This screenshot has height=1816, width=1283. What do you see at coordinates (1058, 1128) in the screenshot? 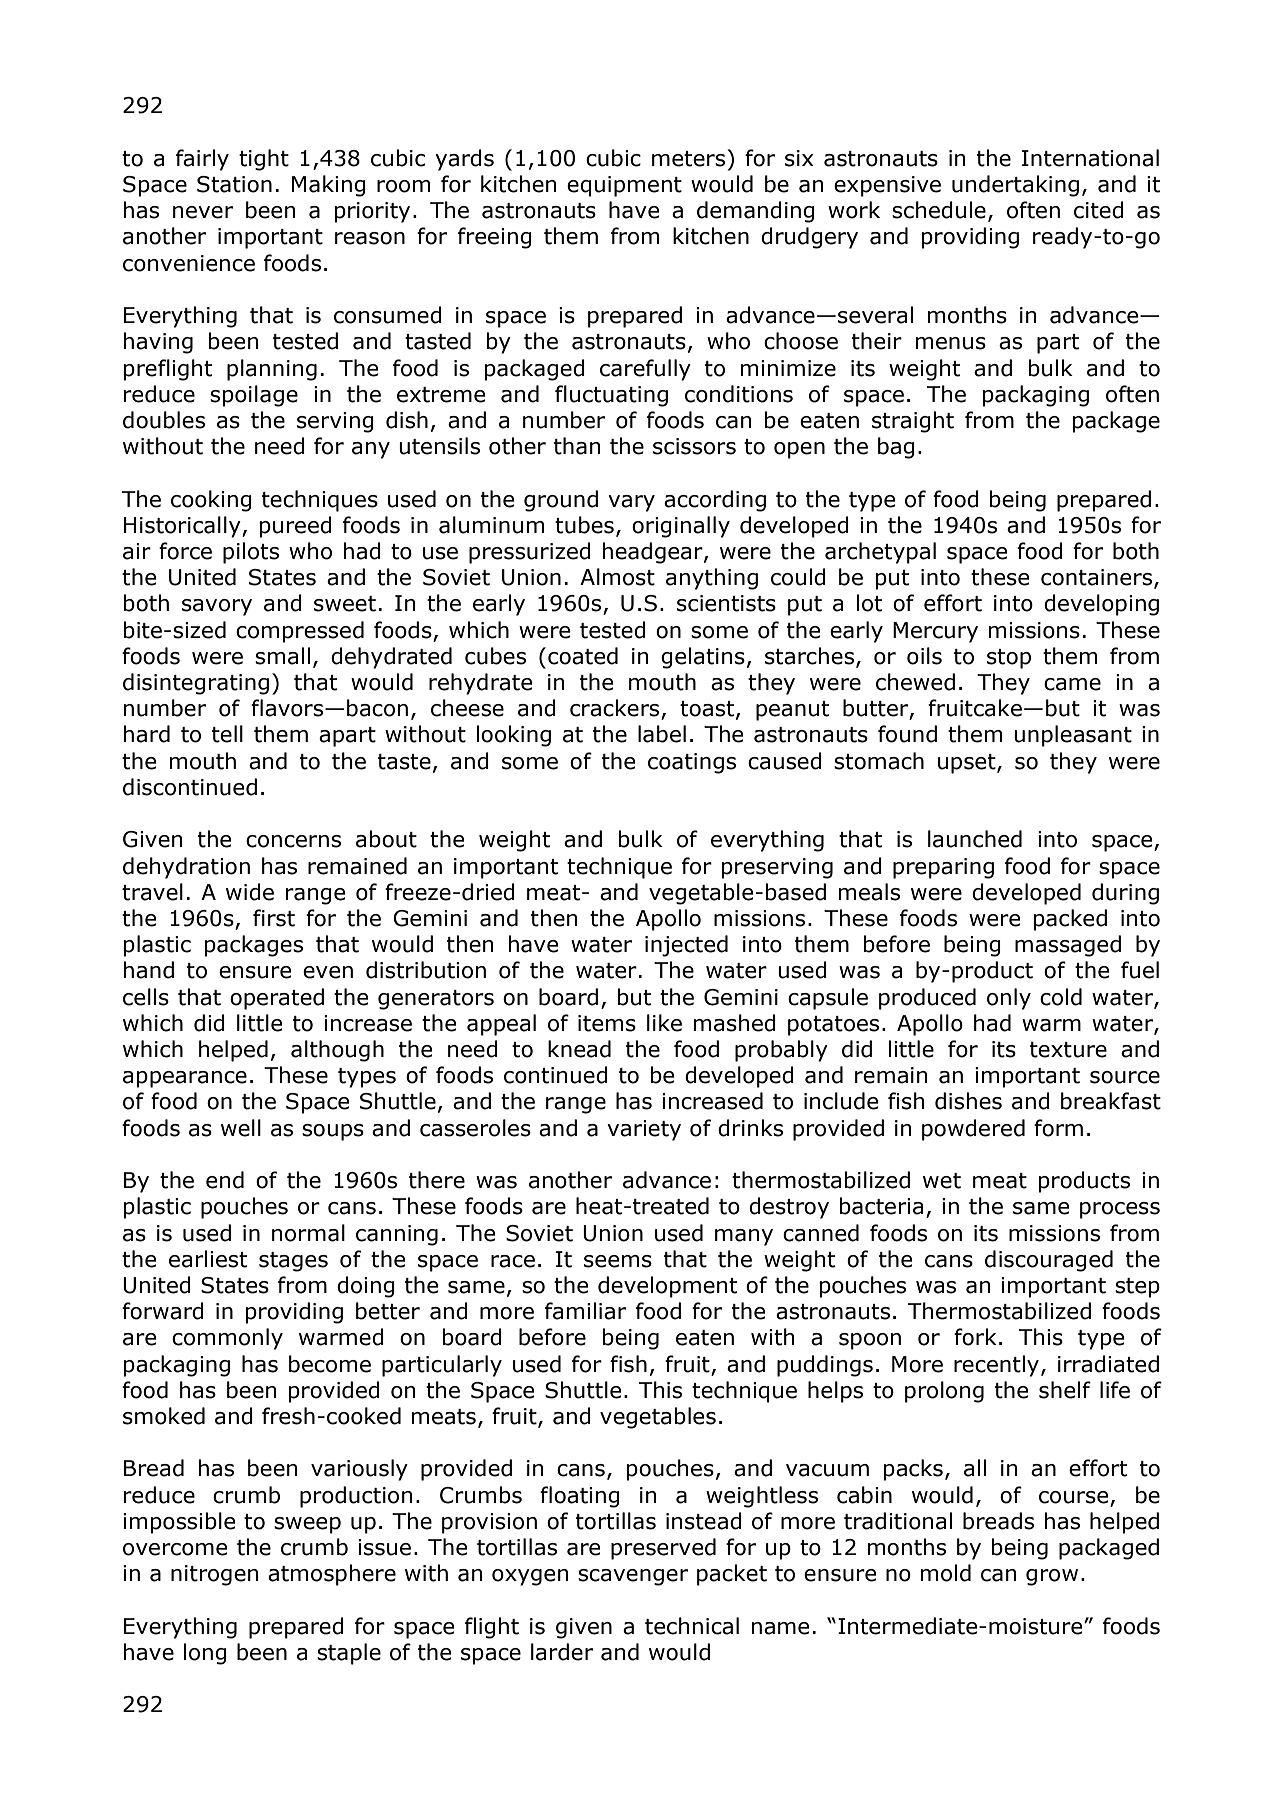
I see `form` at bounding box center [1058, 1128].
